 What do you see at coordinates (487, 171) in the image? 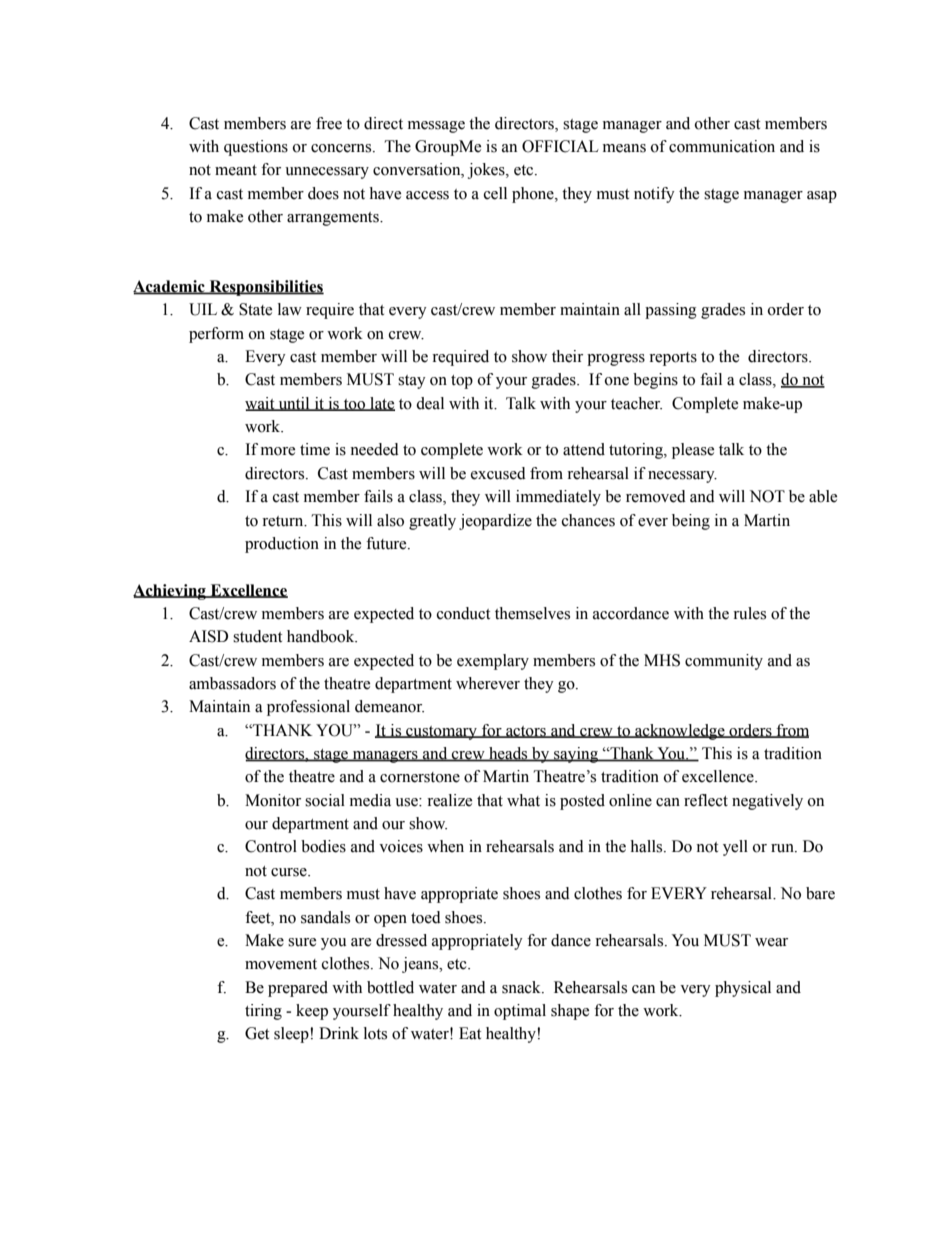
I see `jokes` at bounding box center [487, 171].
